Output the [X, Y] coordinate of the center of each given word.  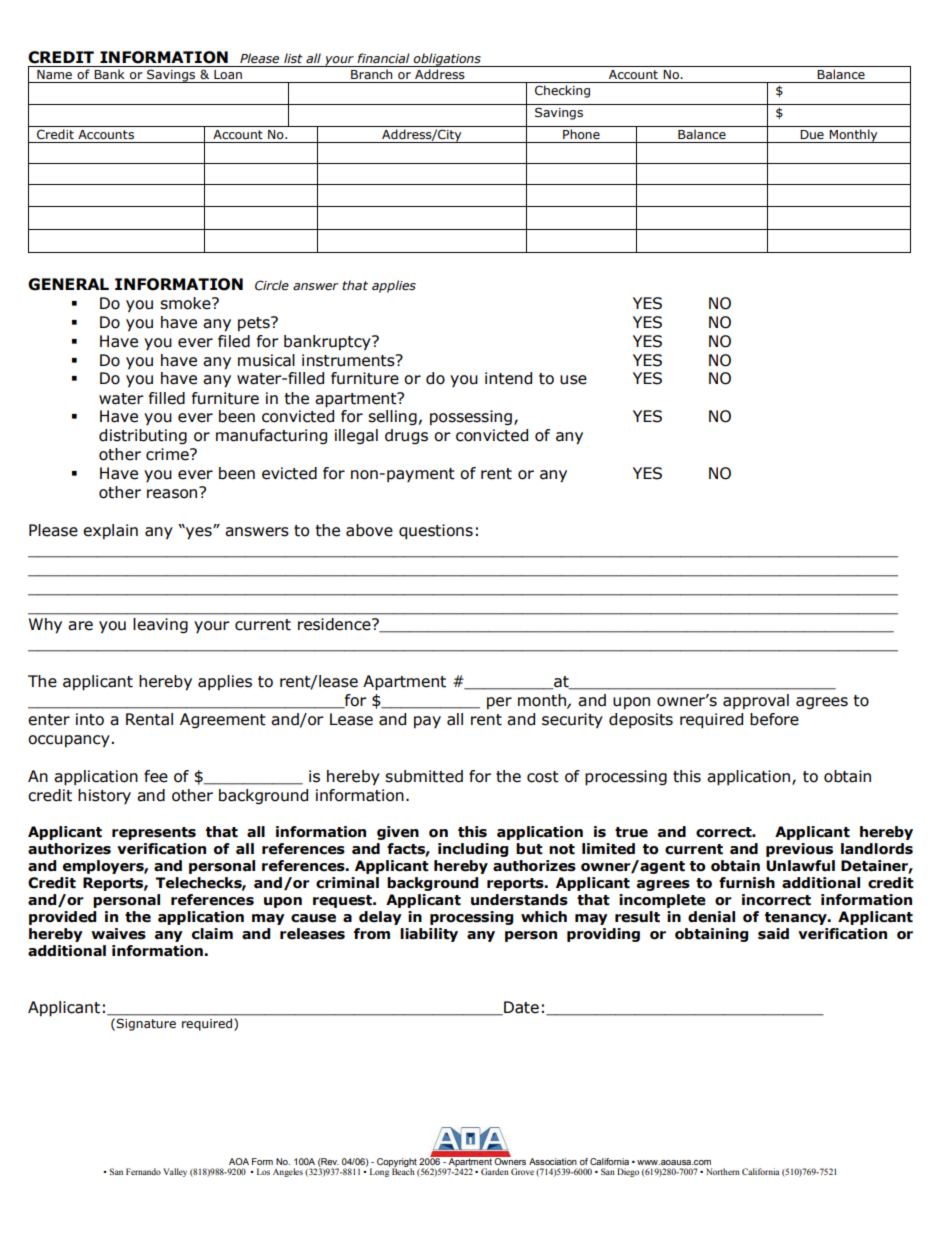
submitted [424, 776]
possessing [471, 417]
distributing [143, 436]
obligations [447, 60]
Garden [495, 1171]
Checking [562, 91]
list [293, 58]
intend [508, 378]
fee [156, 776]
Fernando [143, 1171]
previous [799, 850]
